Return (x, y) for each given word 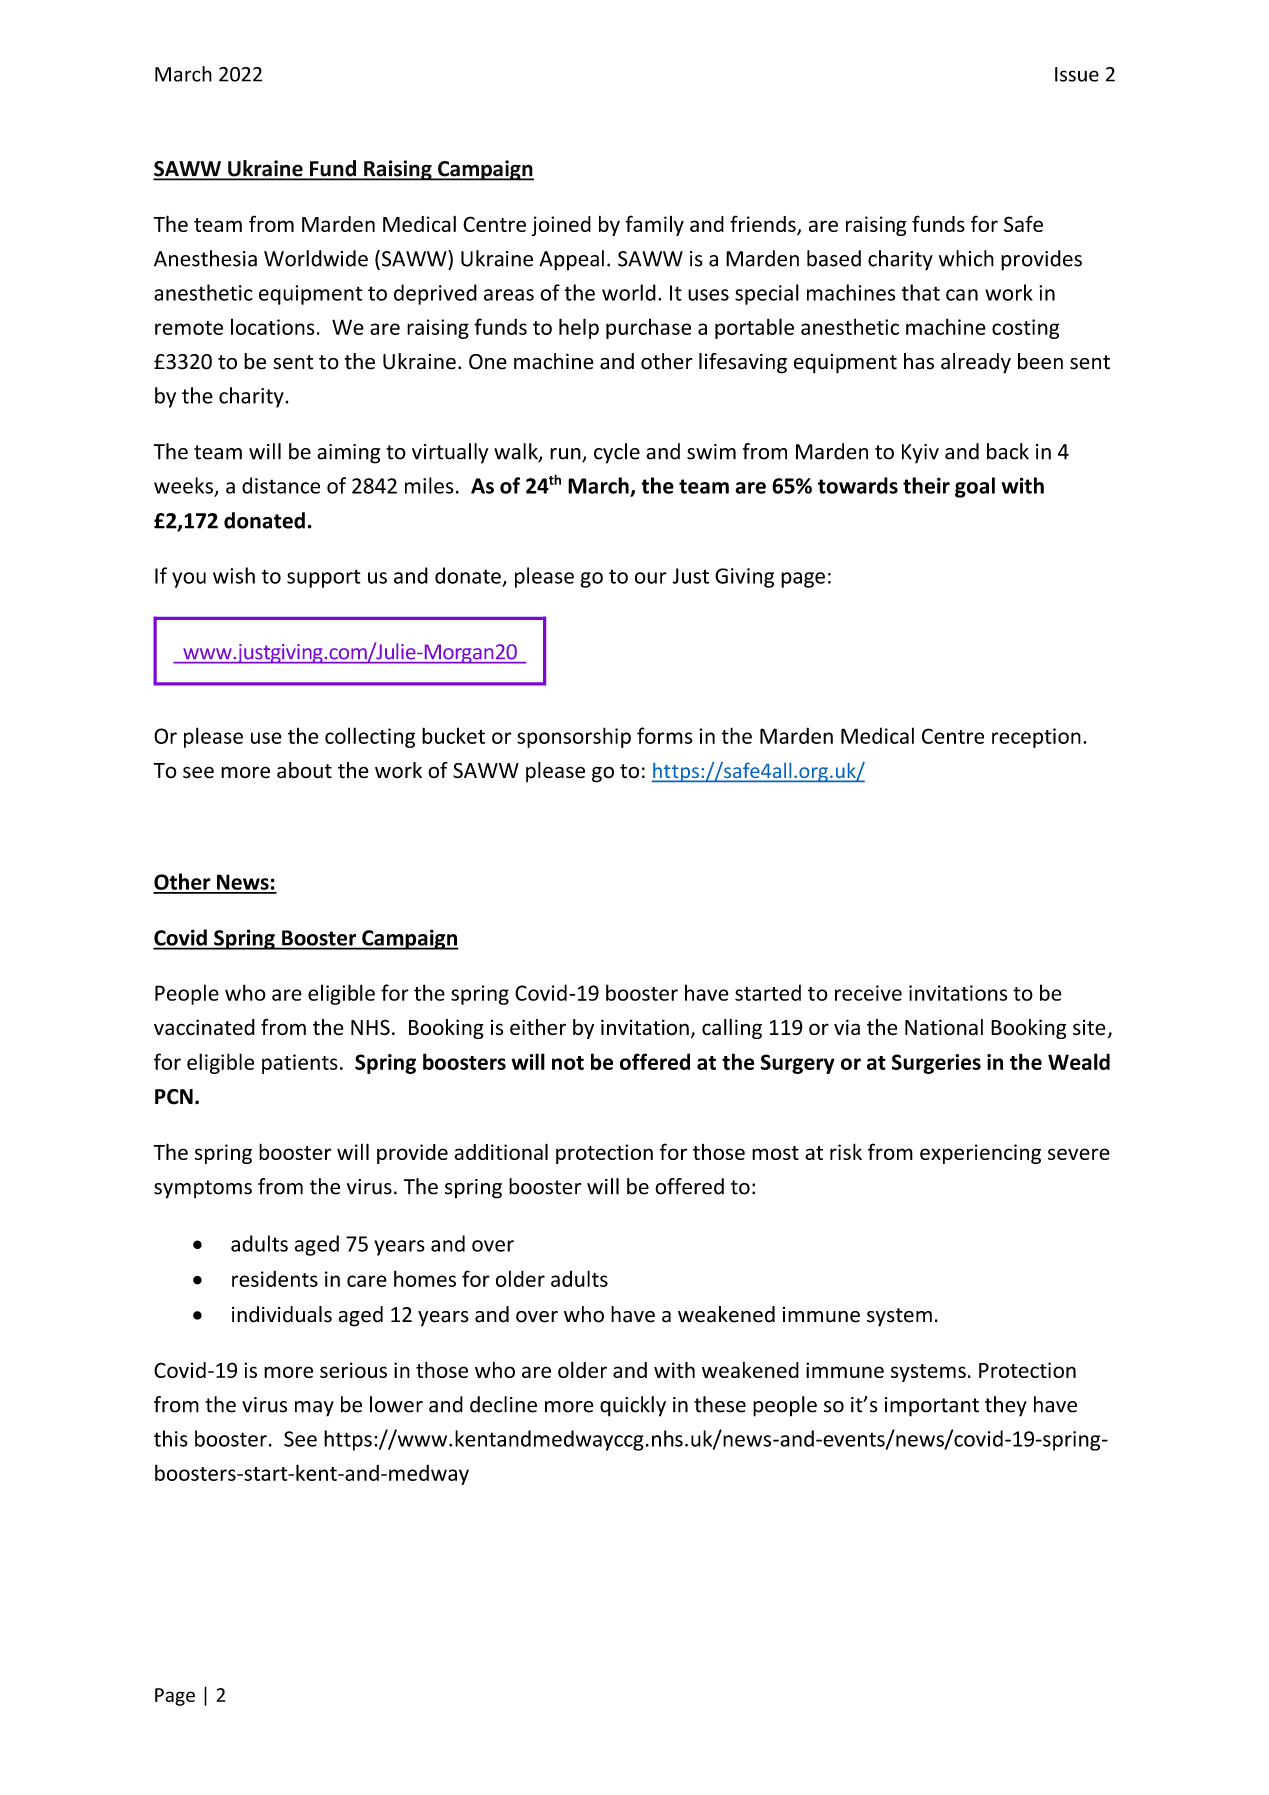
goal (975, 487)
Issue (1077, 74)
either (538, 1027)
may (314, 1409)
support (324, 578)
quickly (633, 1406)
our (651, 578)
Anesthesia (205, 258)
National (944, 1027)
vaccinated (204, 1027)
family (654, 225)
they (1006, 1406)
